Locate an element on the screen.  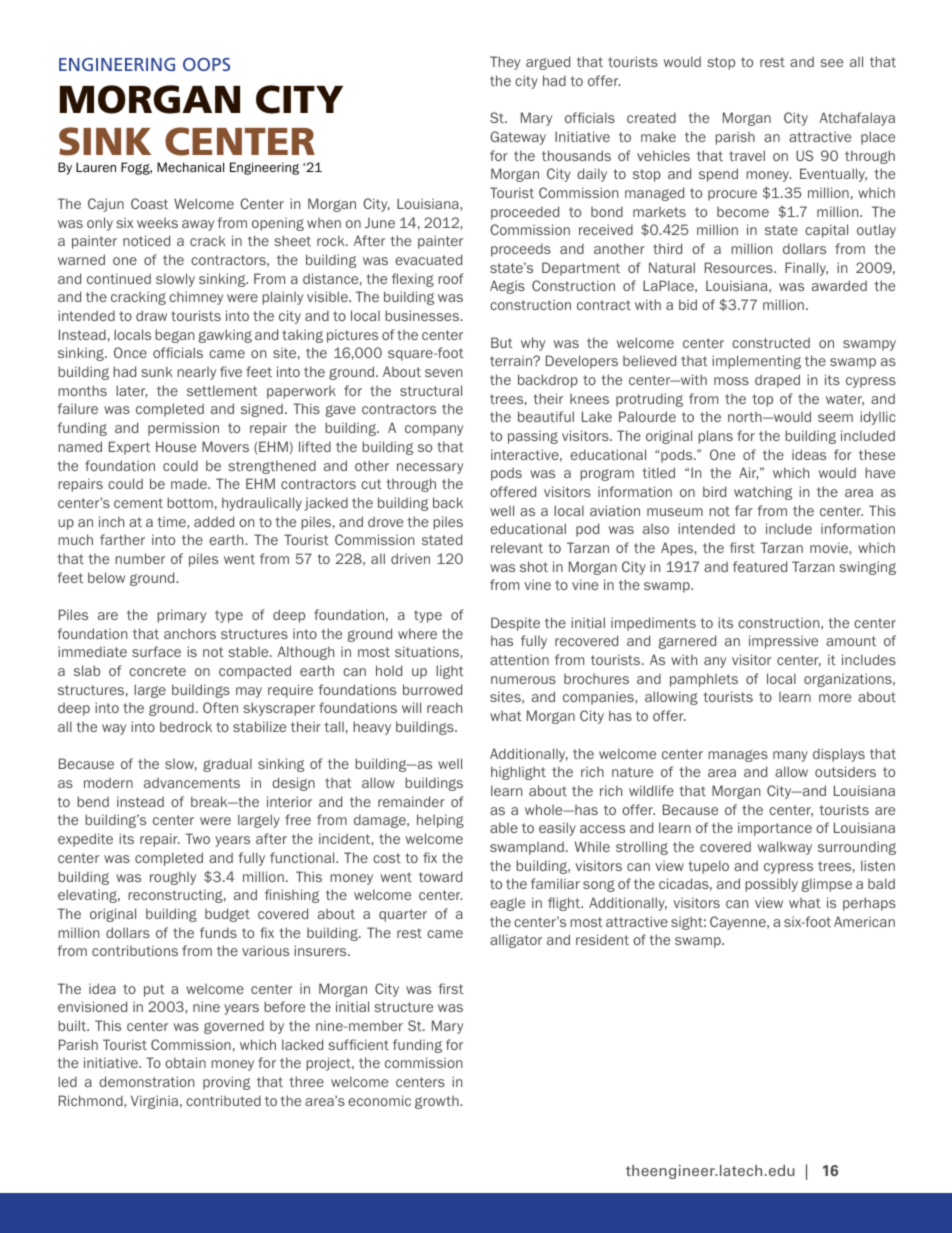
American is located at coordinates (864, 921).
